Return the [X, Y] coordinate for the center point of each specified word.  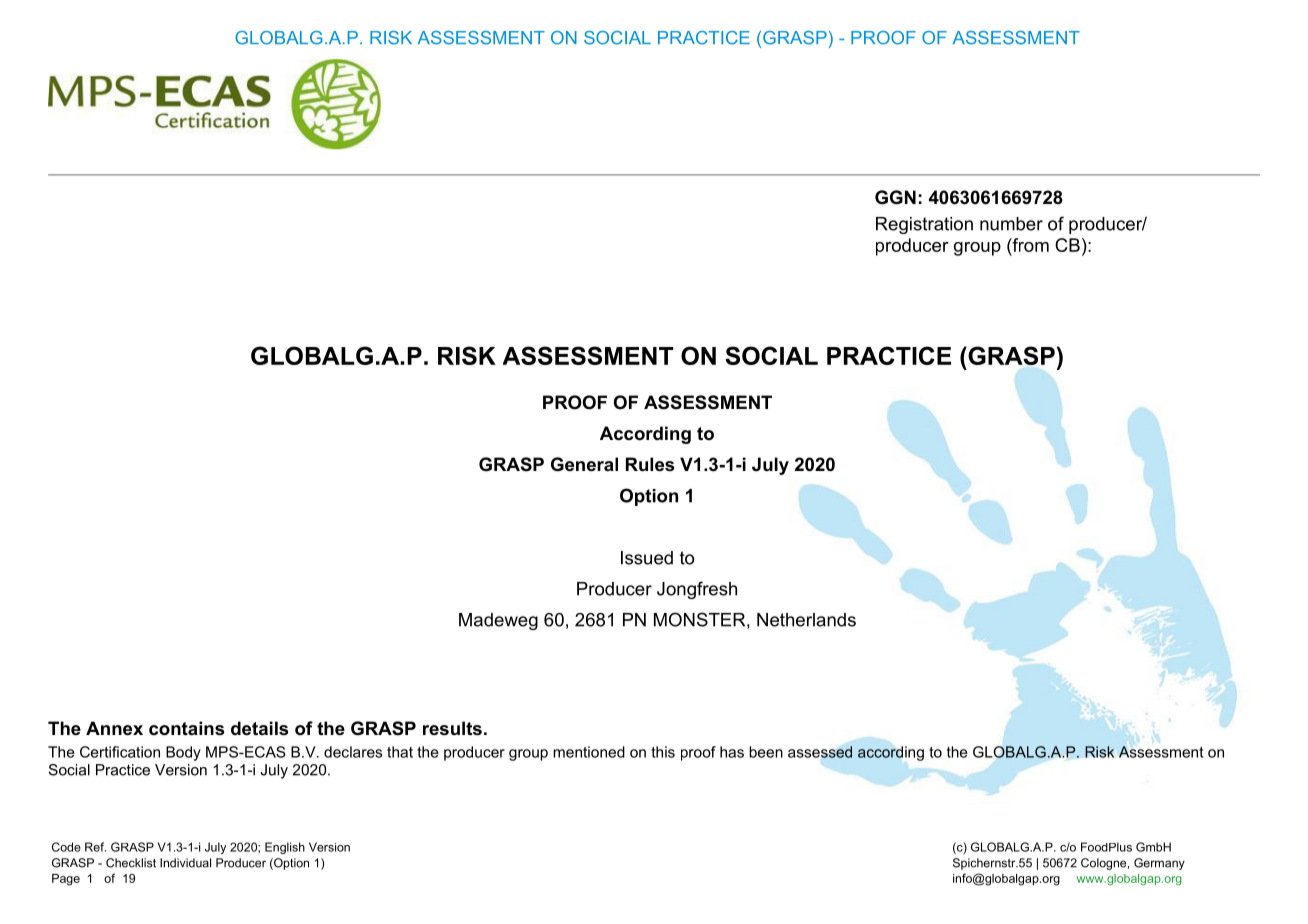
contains [186, 728]
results [452, 728]
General [584, 464]
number [1011, 224]
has [732, 752]
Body [183, 753]
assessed [820, 752]
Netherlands [806, 620]
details [259, 728]
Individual [185, 863]
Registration [924, 225]
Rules [650, 464]
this [663, 752]
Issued [647, 558]
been [766, 752]
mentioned [589, 752]
